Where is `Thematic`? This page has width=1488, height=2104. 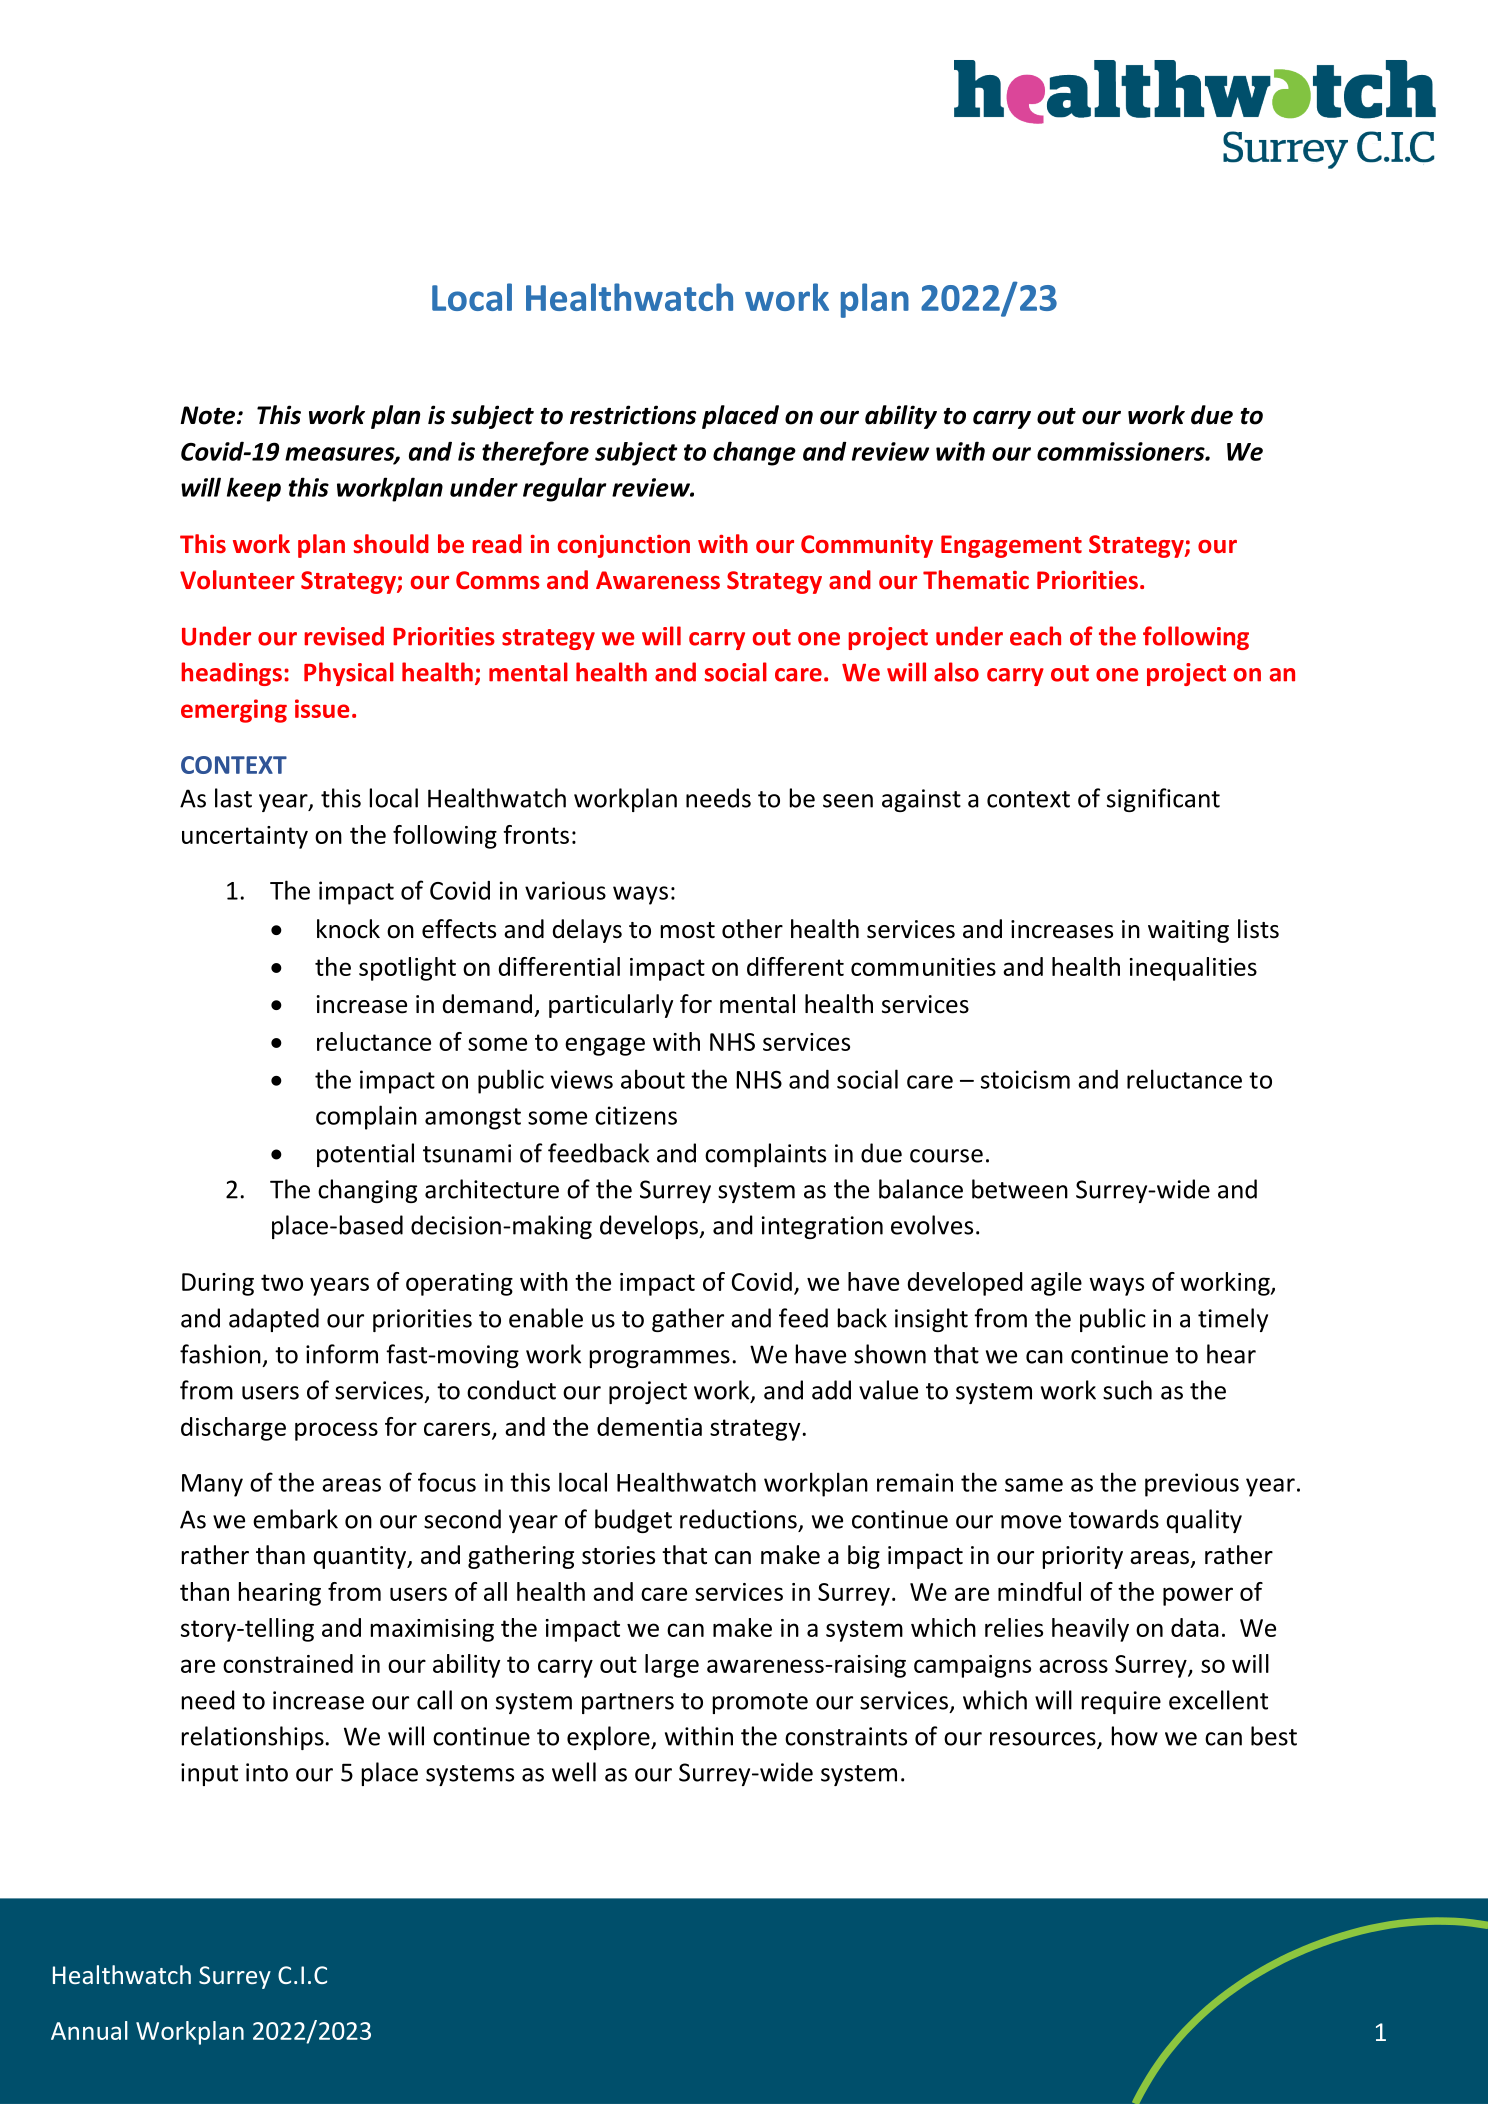
Thematic is located at coordinates (976, 580).
